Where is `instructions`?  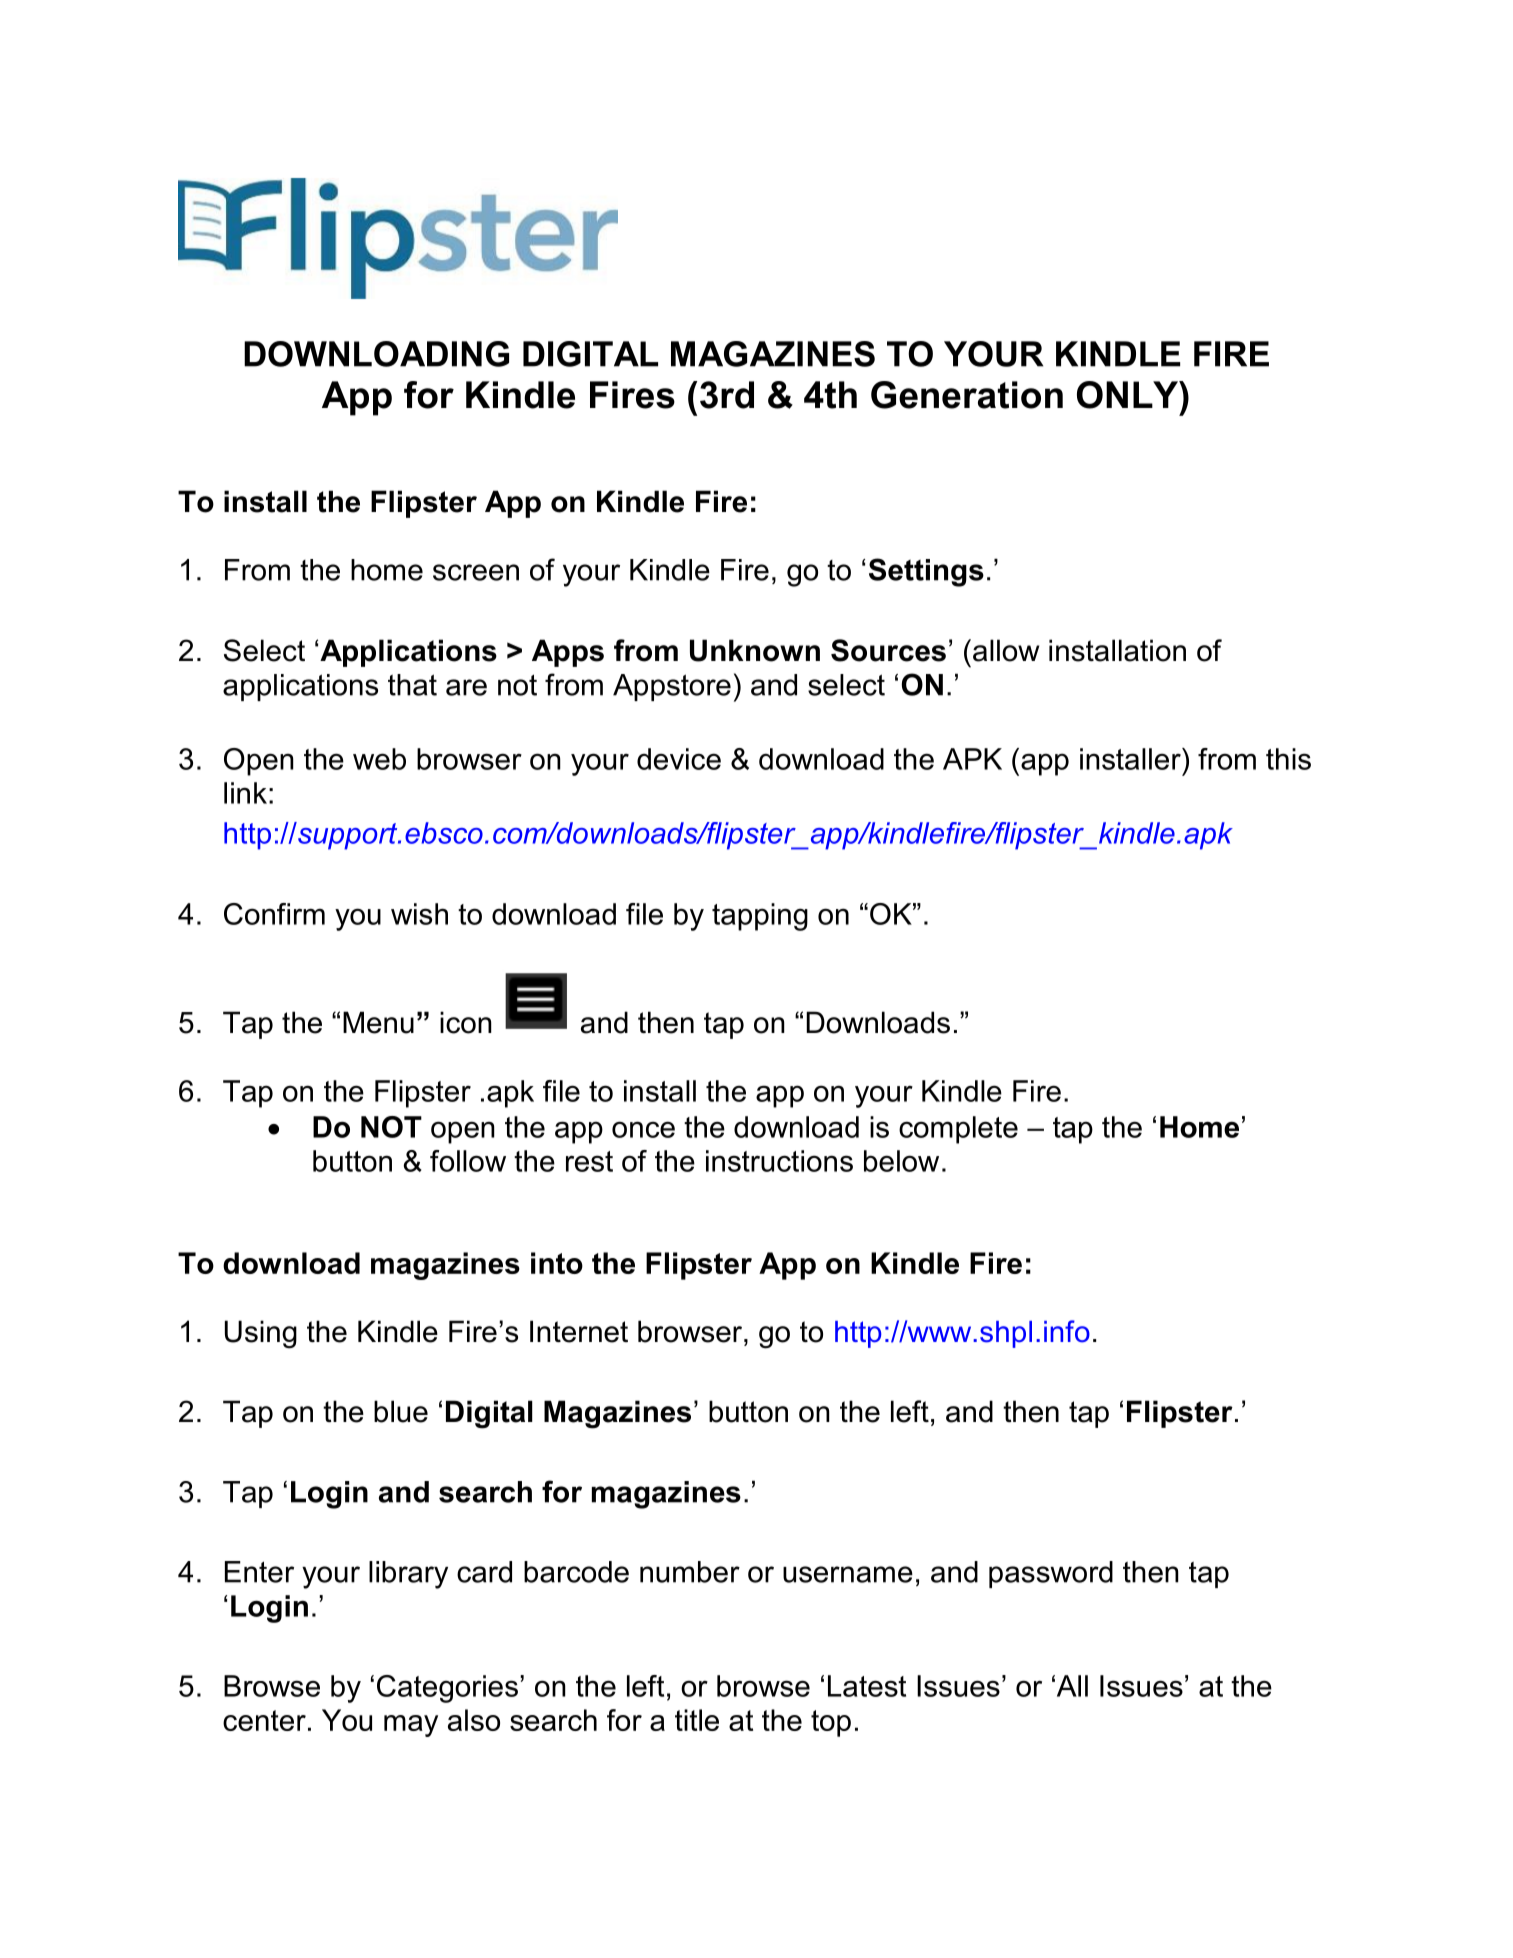 instructions is located at coordinates (779, 1161).
